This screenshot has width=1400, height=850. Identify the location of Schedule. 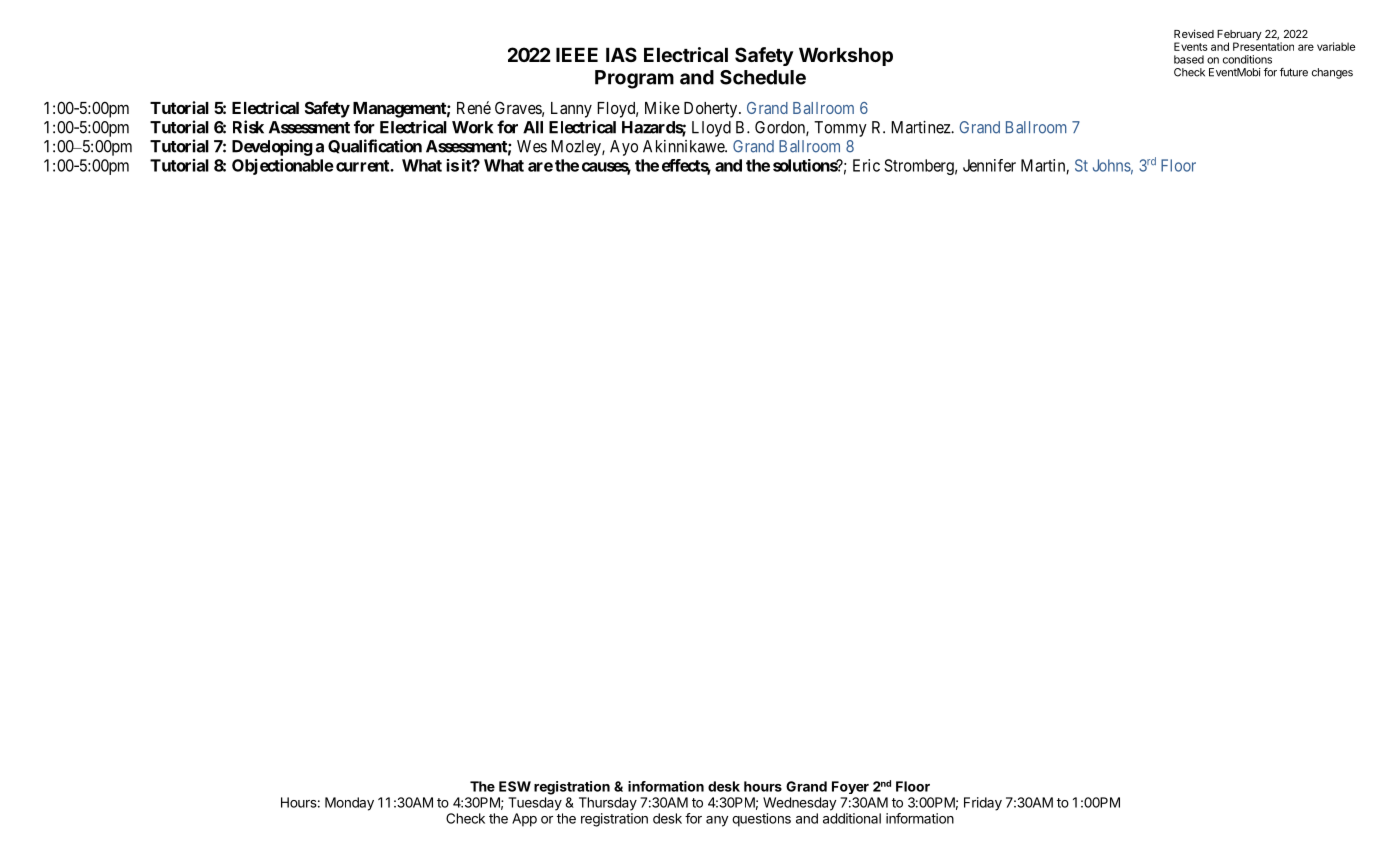
(763, 77).
